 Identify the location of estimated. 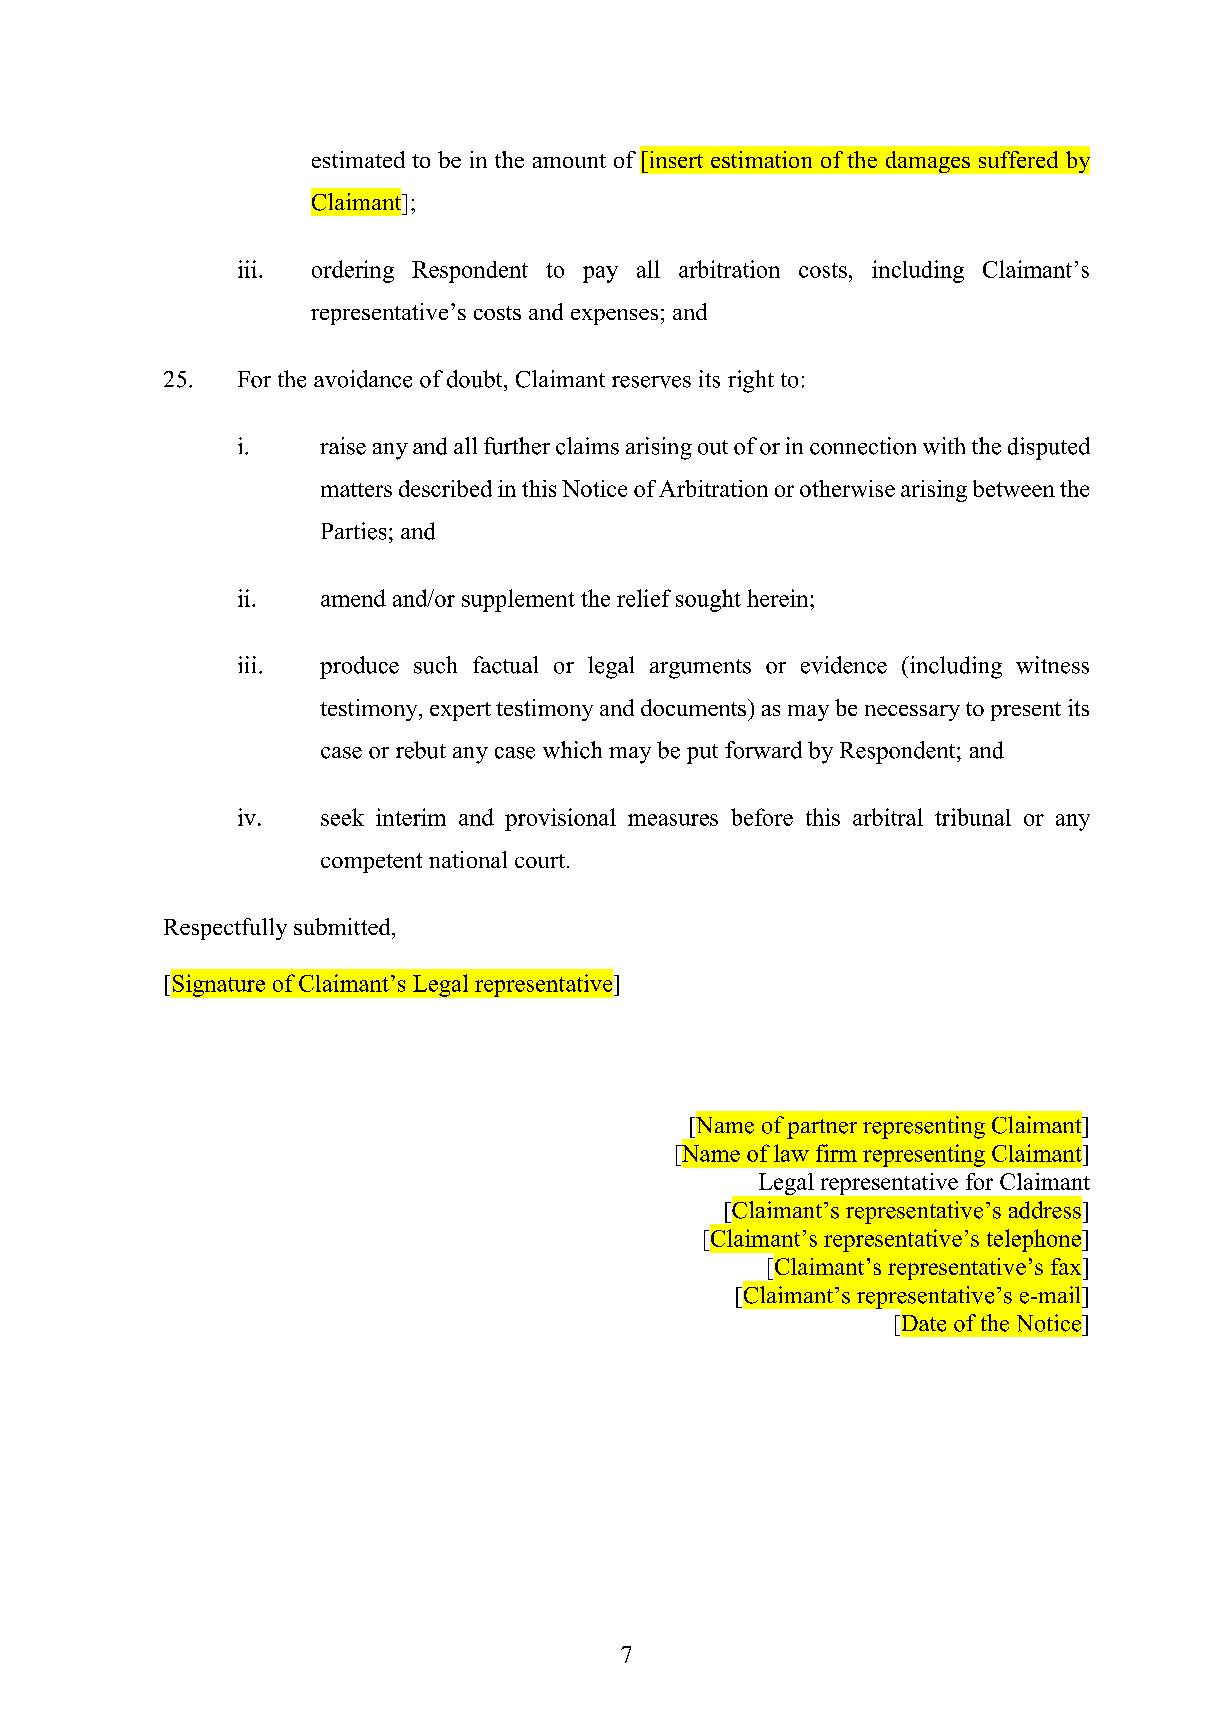
(358, 159).
